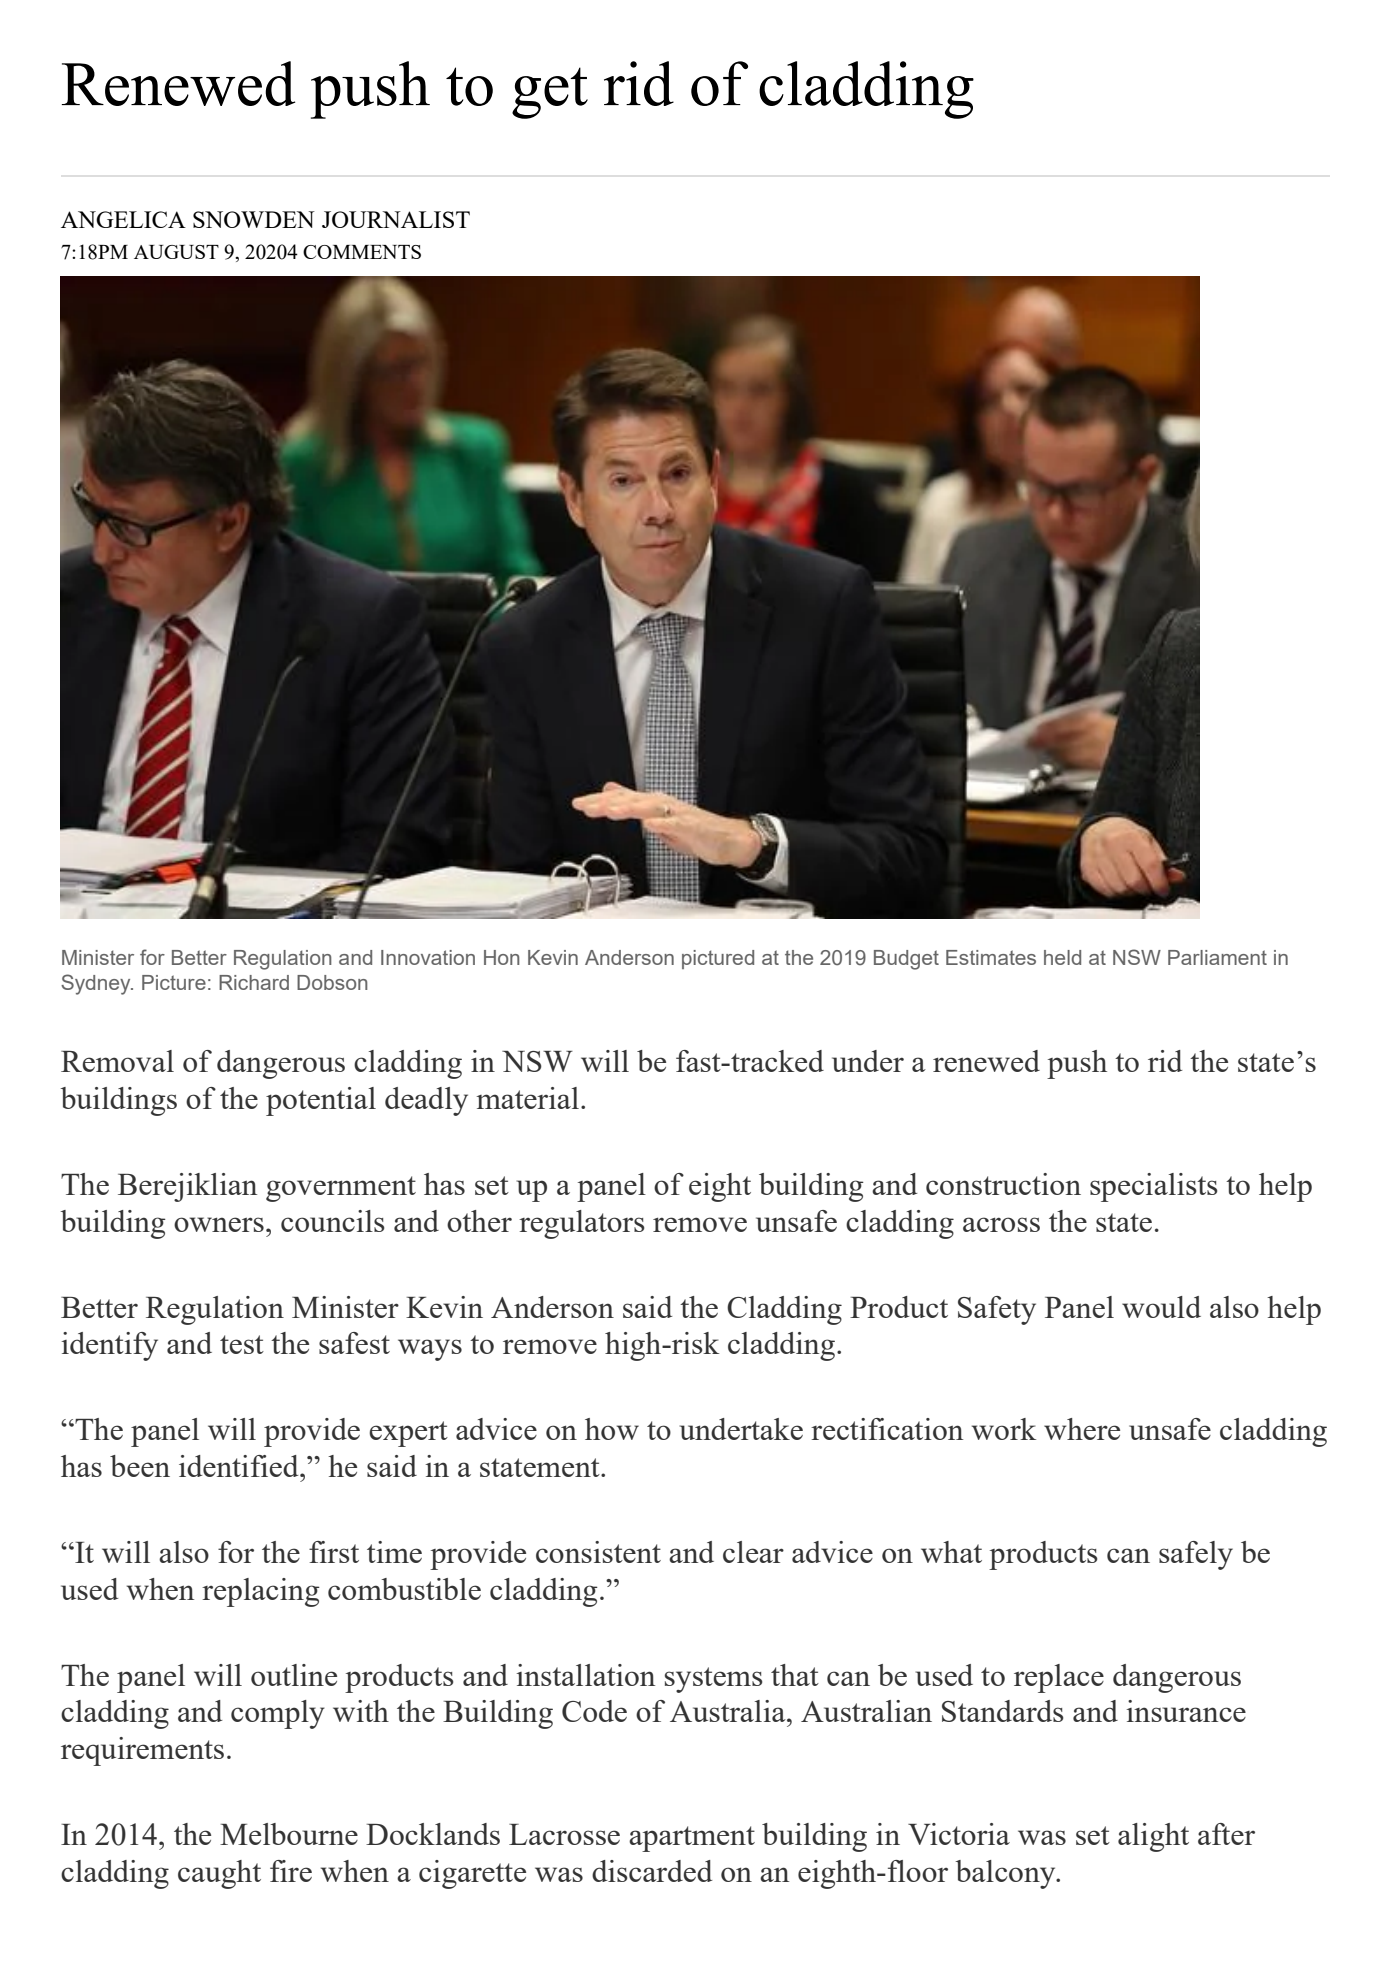 The image size is (1390, 1967). Describe the element at coordinates (396, 219) in the image. I see `JOURNALIST` at that location.
